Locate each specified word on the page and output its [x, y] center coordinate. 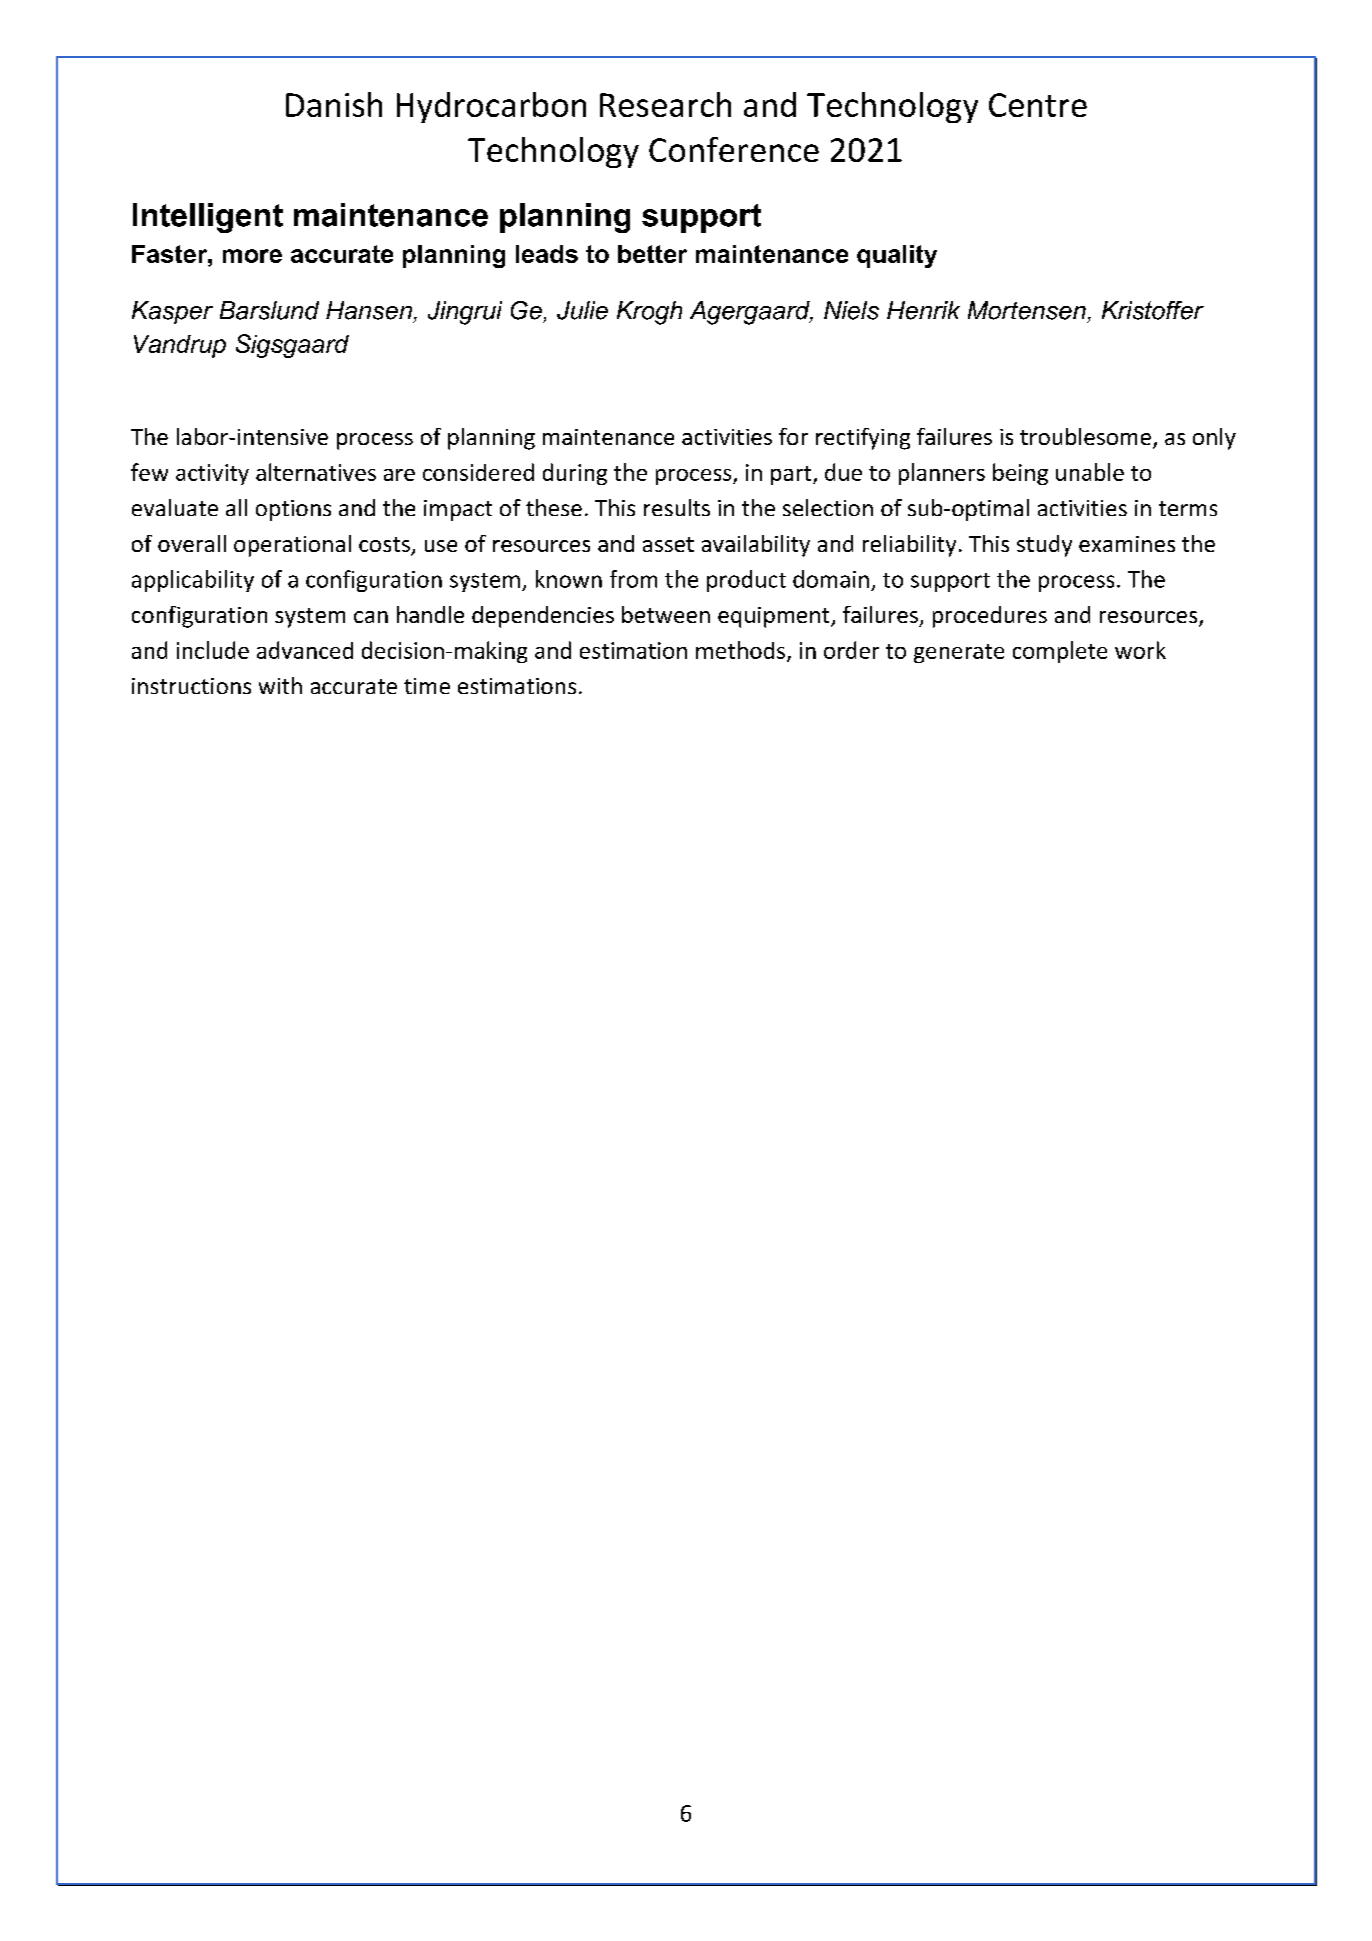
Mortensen [1027, 310]
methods [740, 650]
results [677, 507]
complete [1060, 652]
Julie [582, 310]
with [280, 685]
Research [665, 104]
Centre [1038, 105]
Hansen [369, 310]
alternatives [316, 472]
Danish [334, 104]
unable [1090, 472]
